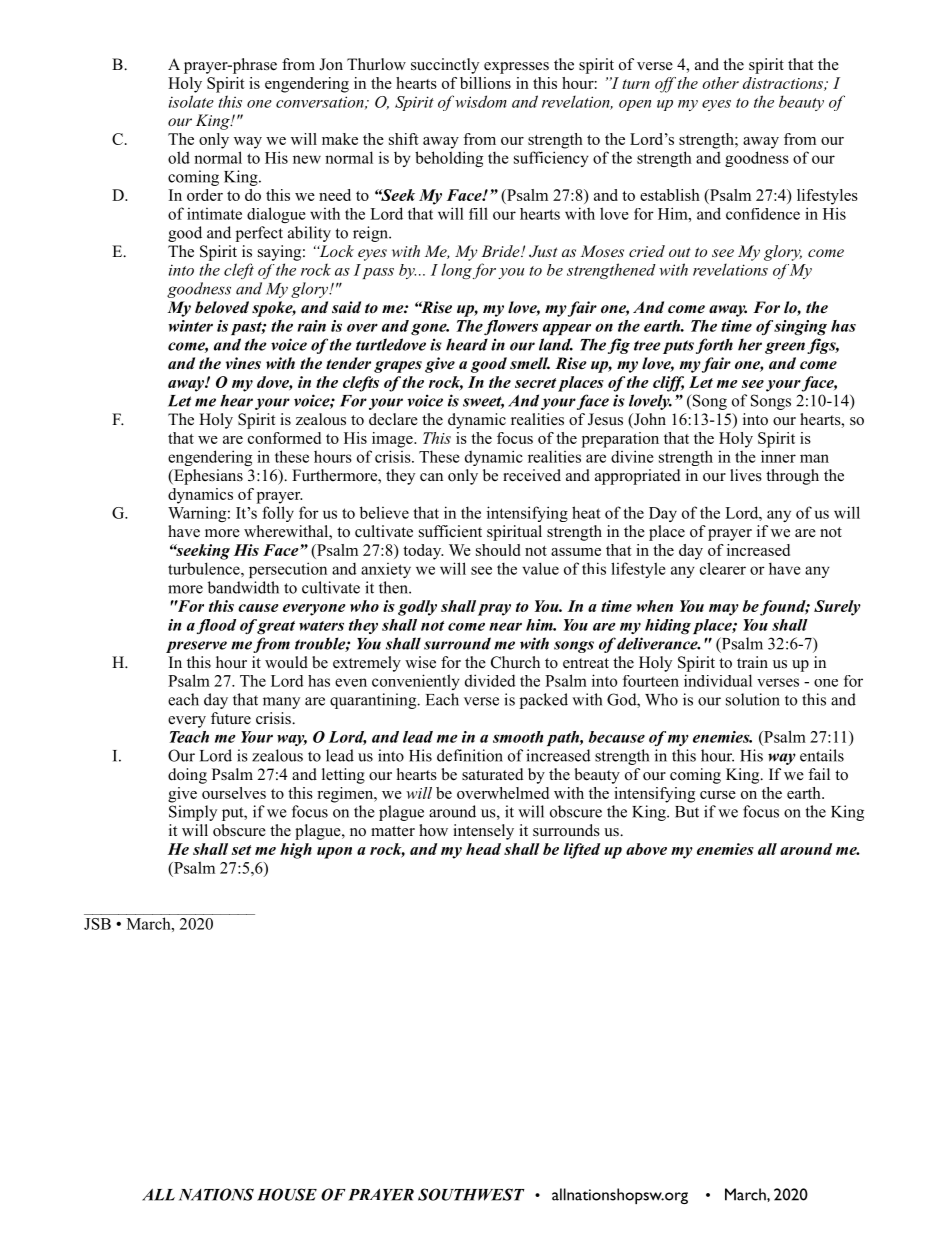  Describe the element at coordinates (481, 101) in the screenshot. I see `wisdom` at that location.
